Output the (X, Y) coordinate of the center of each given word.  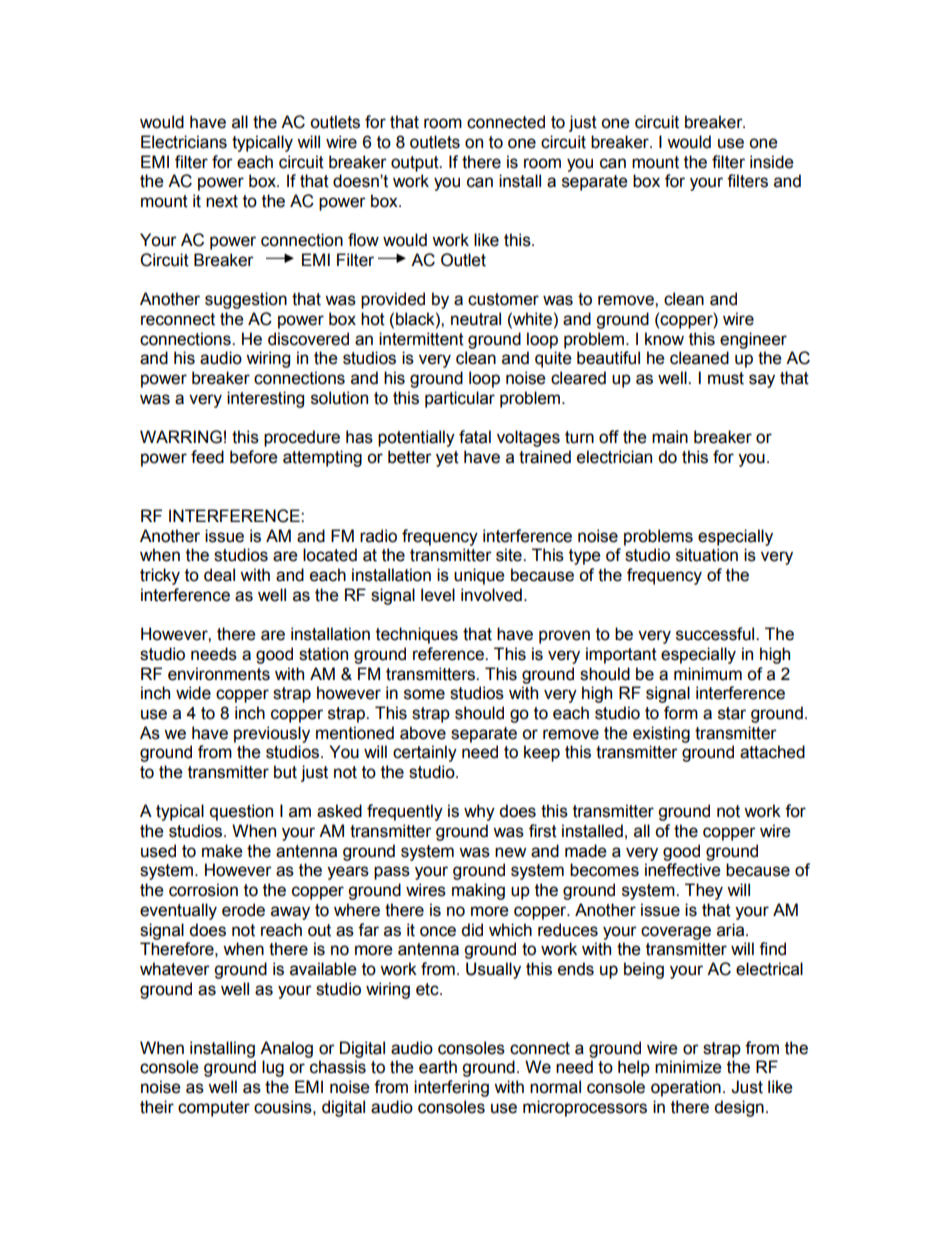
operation (686, 1088)
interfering (451, 1088)
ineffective (683, 870)
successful (716, 634)
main (670, 437)
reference (449, 654)
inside (772, 162)
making (478, 891)
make (222, 851)
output (416, 164)
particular (460, 399)
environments (219, 674)
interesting (265, 399)
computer (214, 1109)
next (222, 201)
